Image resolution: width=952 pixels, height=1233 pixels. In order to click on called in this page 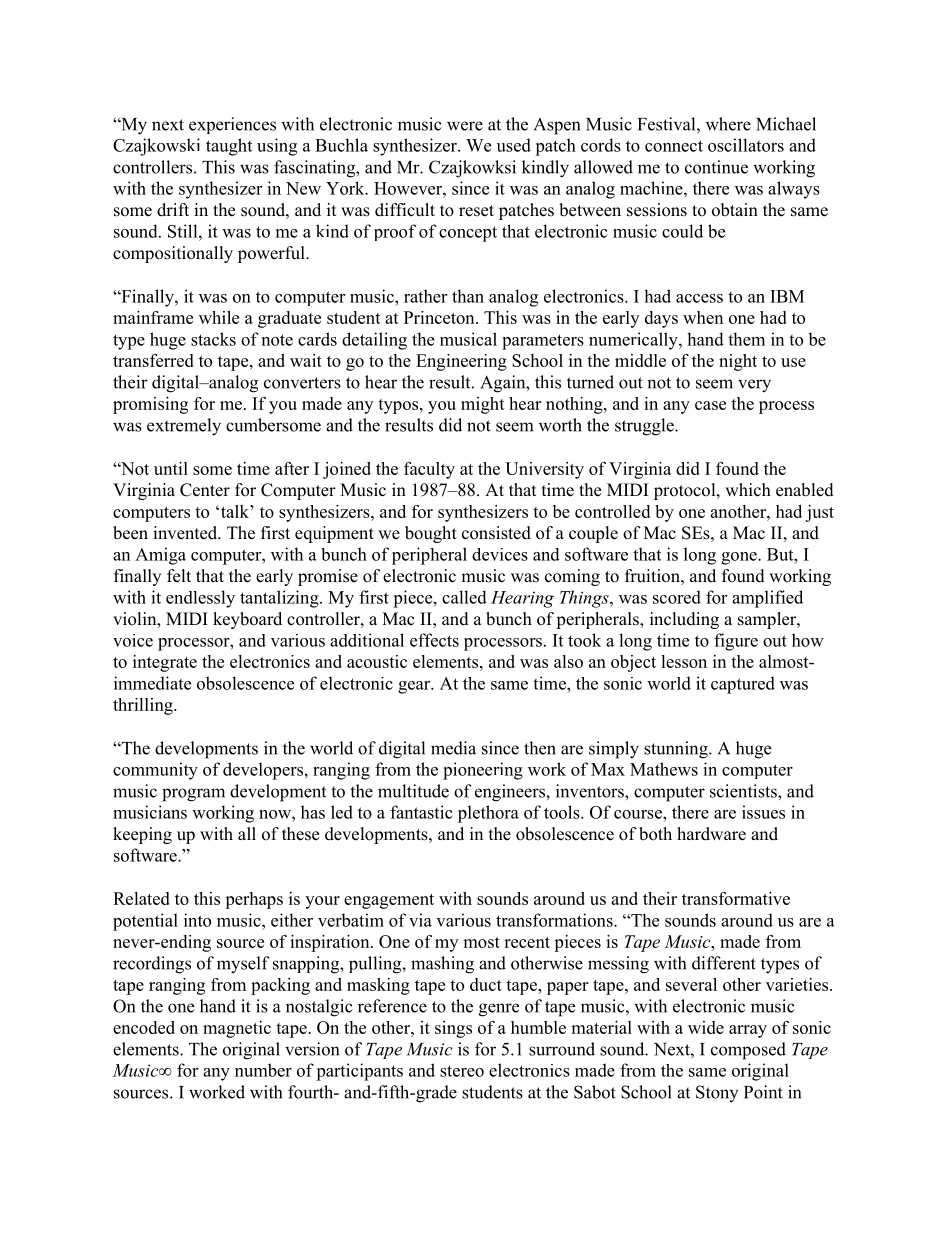, I will do `click(464, 597)`.
